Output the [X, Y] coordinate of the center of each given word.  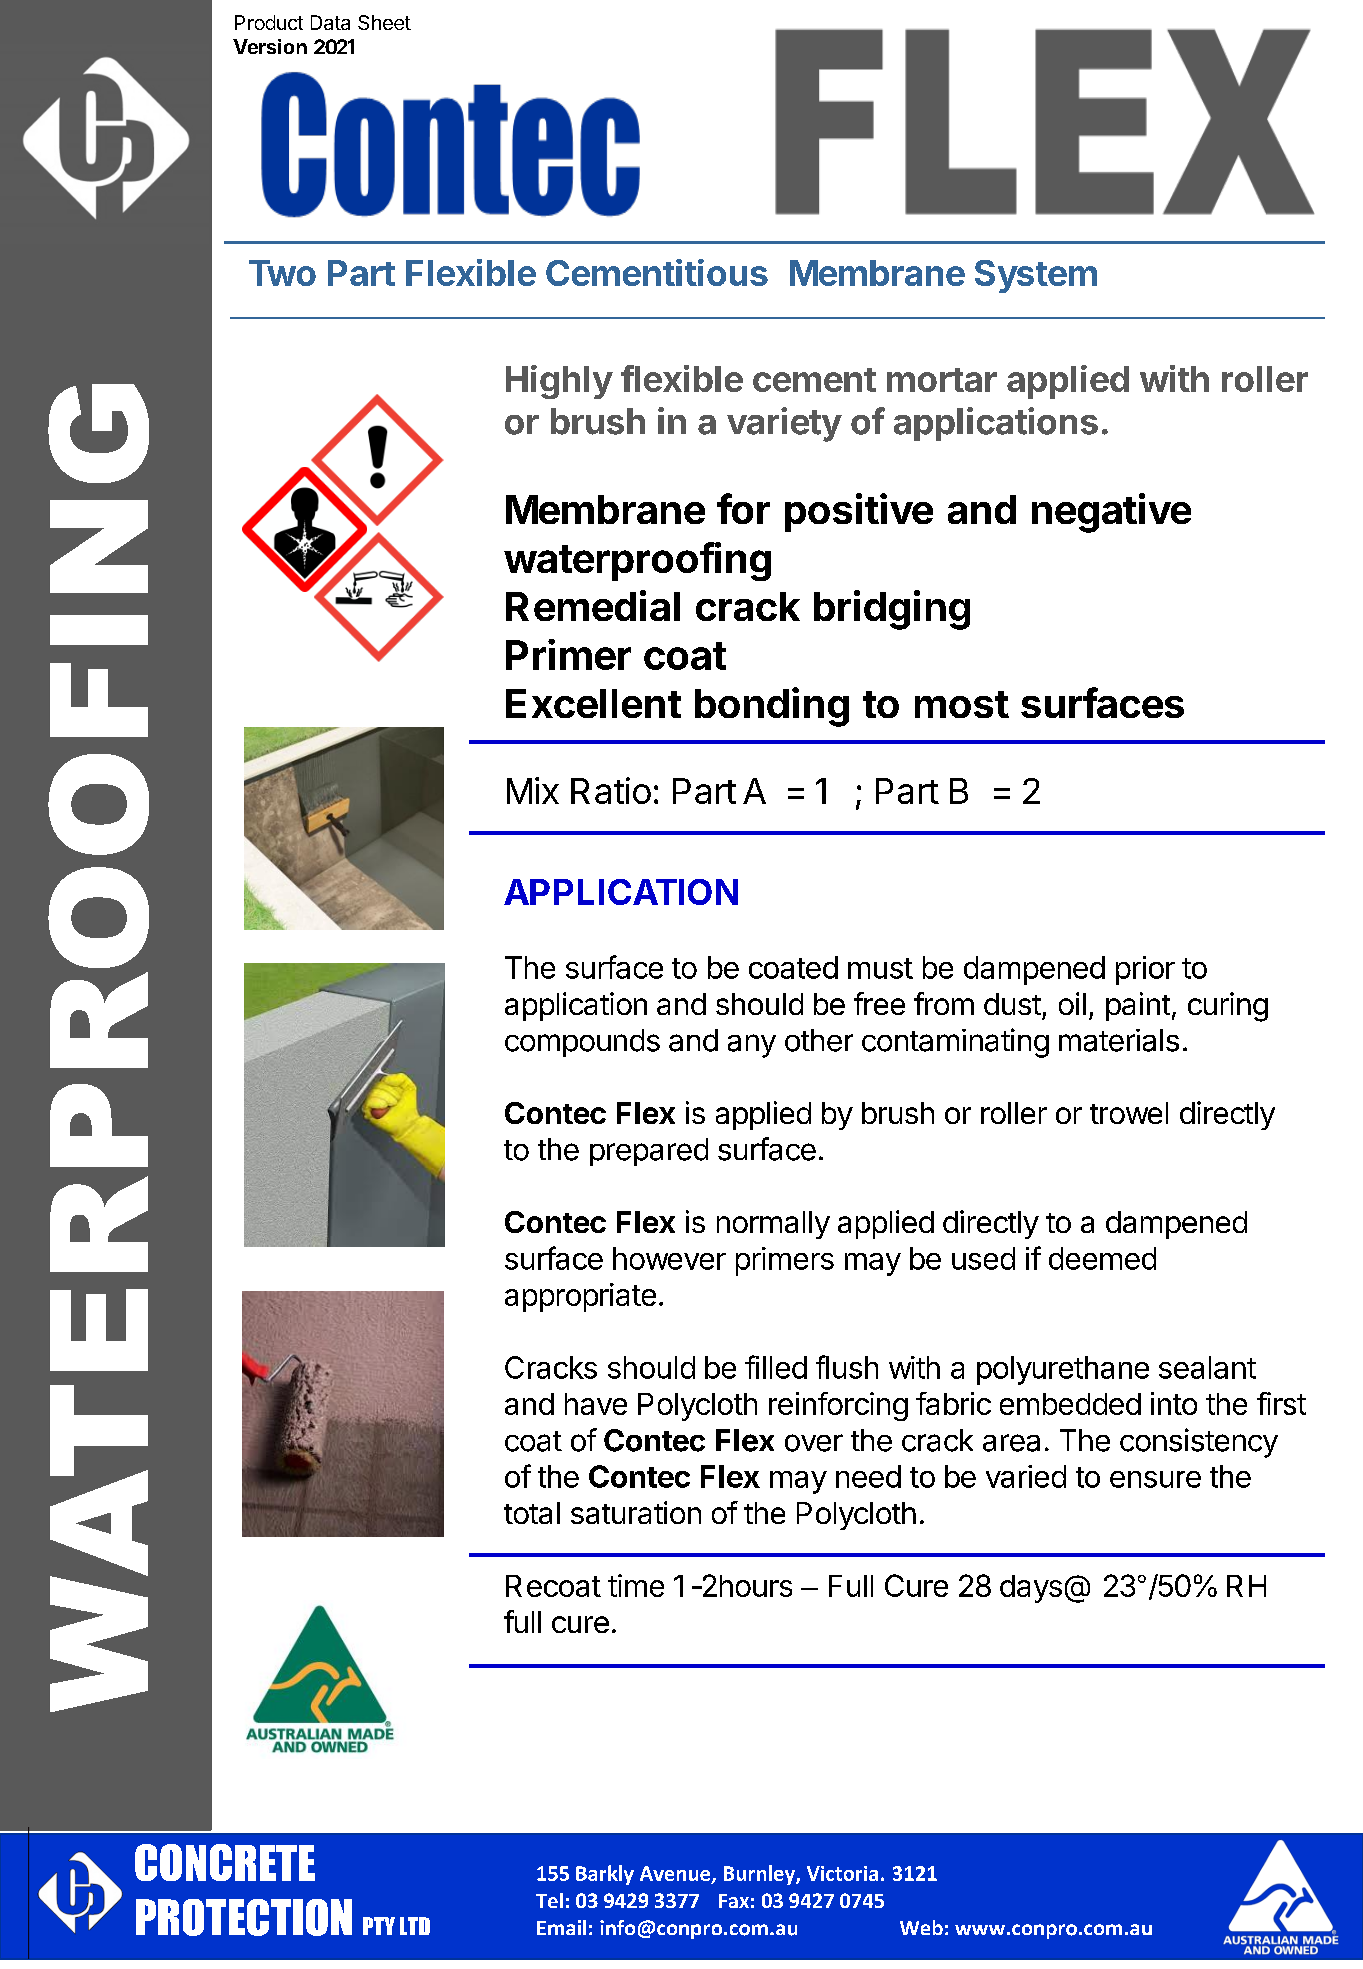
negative [1111, 513]
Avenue [676, 1874]
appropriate [580, 1297]
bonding [772, 707]
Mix [533, 790]
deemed [1102, 1258]
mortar [942, 380]
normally [773, 1225]
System [1036, 276]
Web [921, 1927]
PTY [379, 1926]
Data [330, 22]
